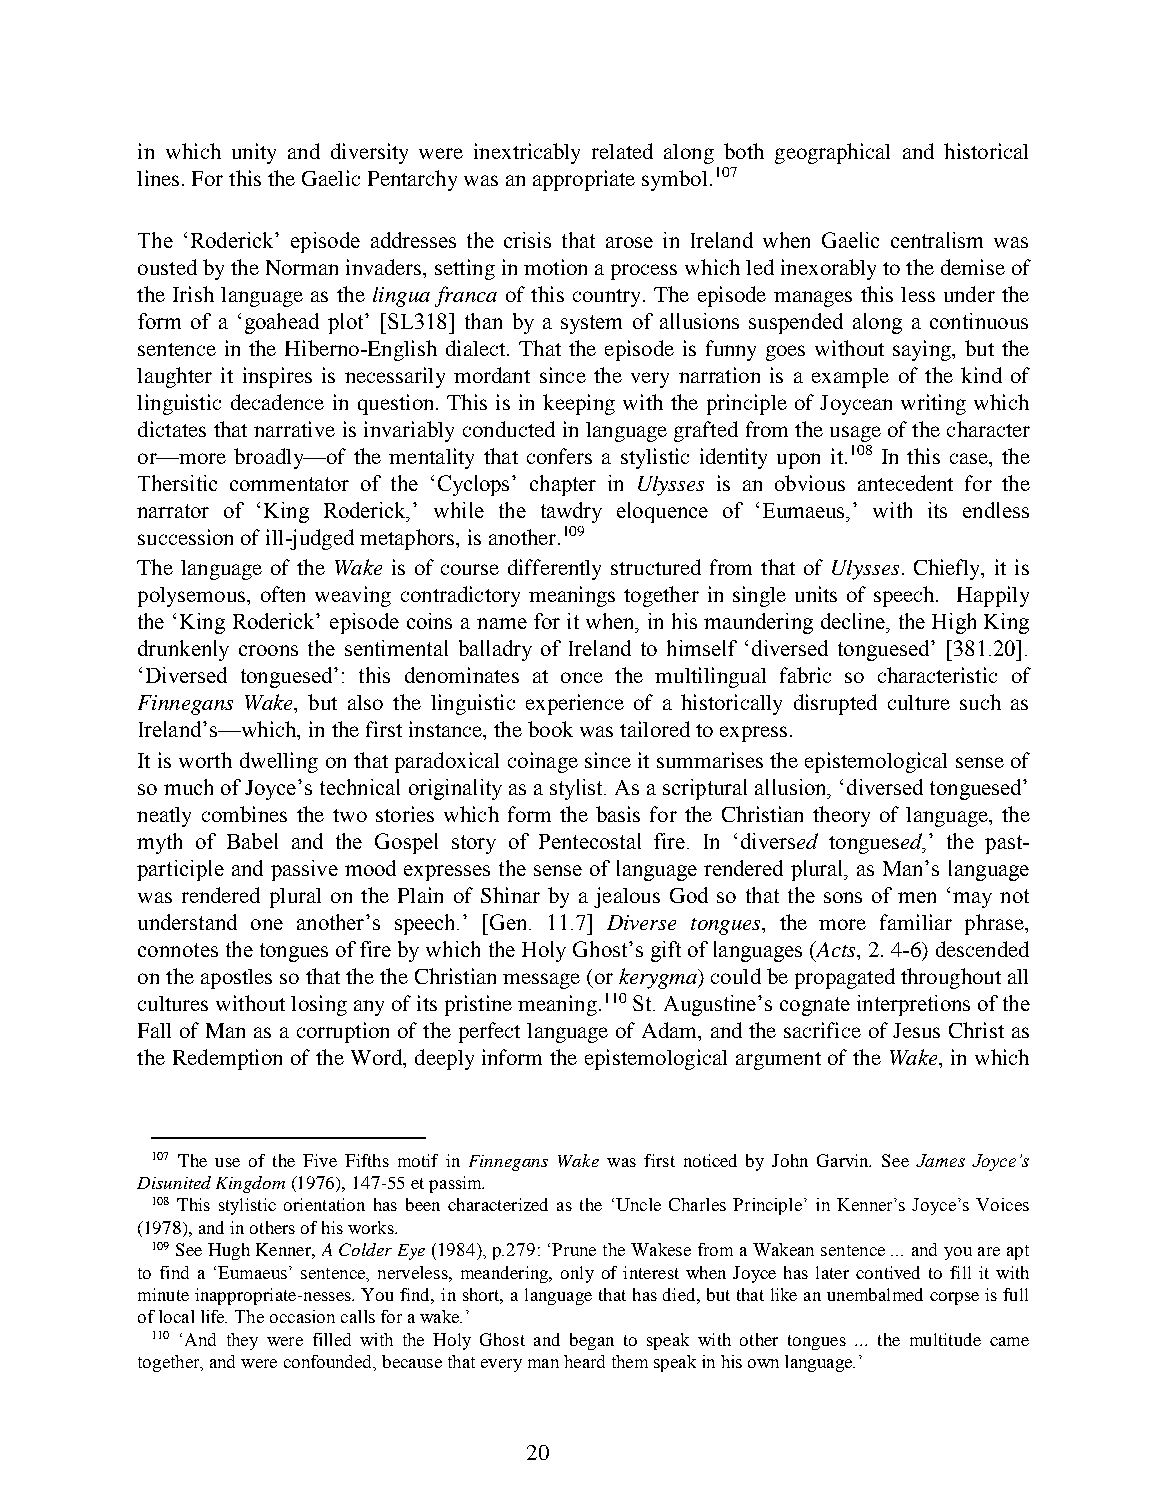 The height and width of the document is (1510, 1167). Describe the element at coordinates (254, 153) in the document. I see `unity` at that location.
